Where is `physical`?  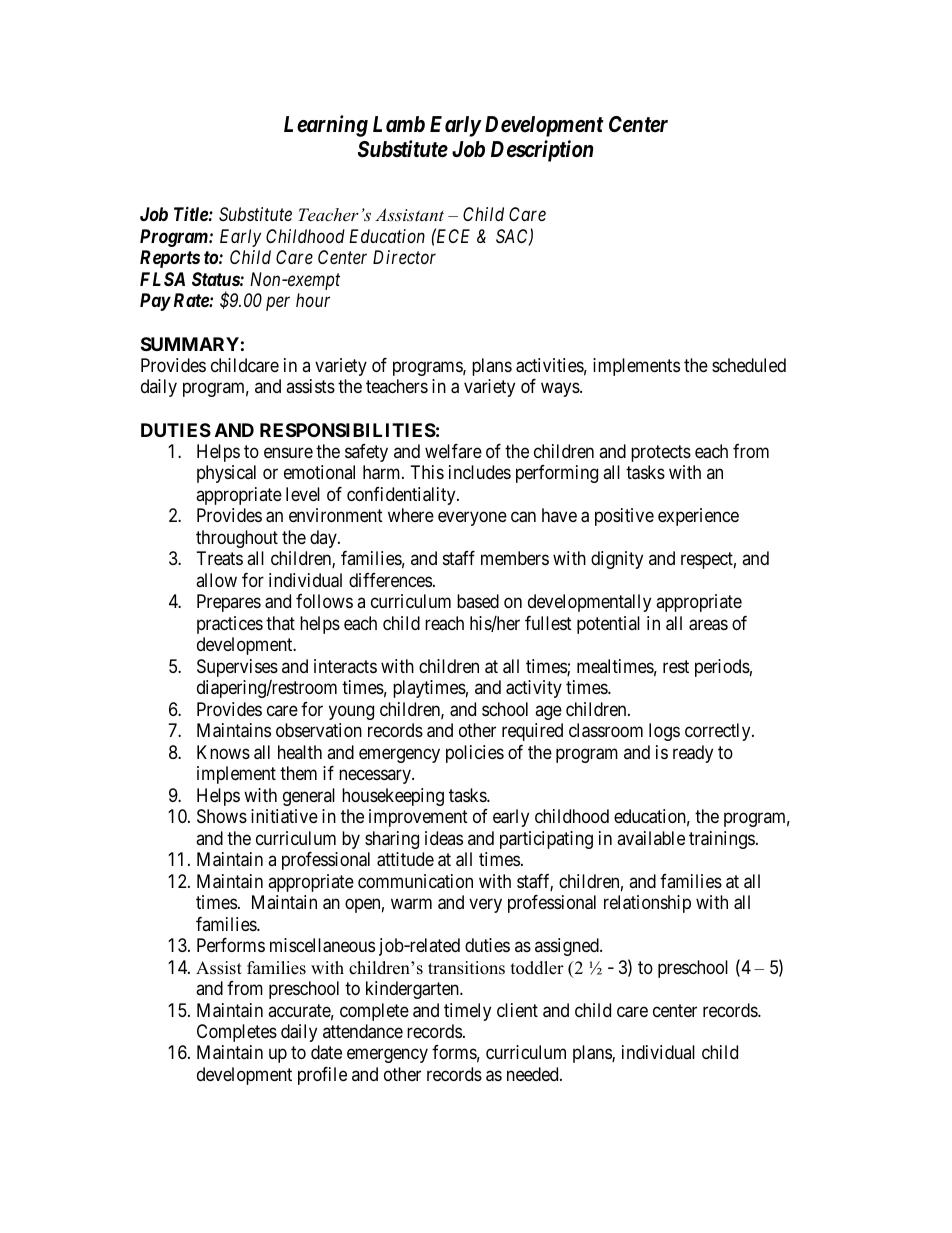
physical is located at coordinates (226, 474).
